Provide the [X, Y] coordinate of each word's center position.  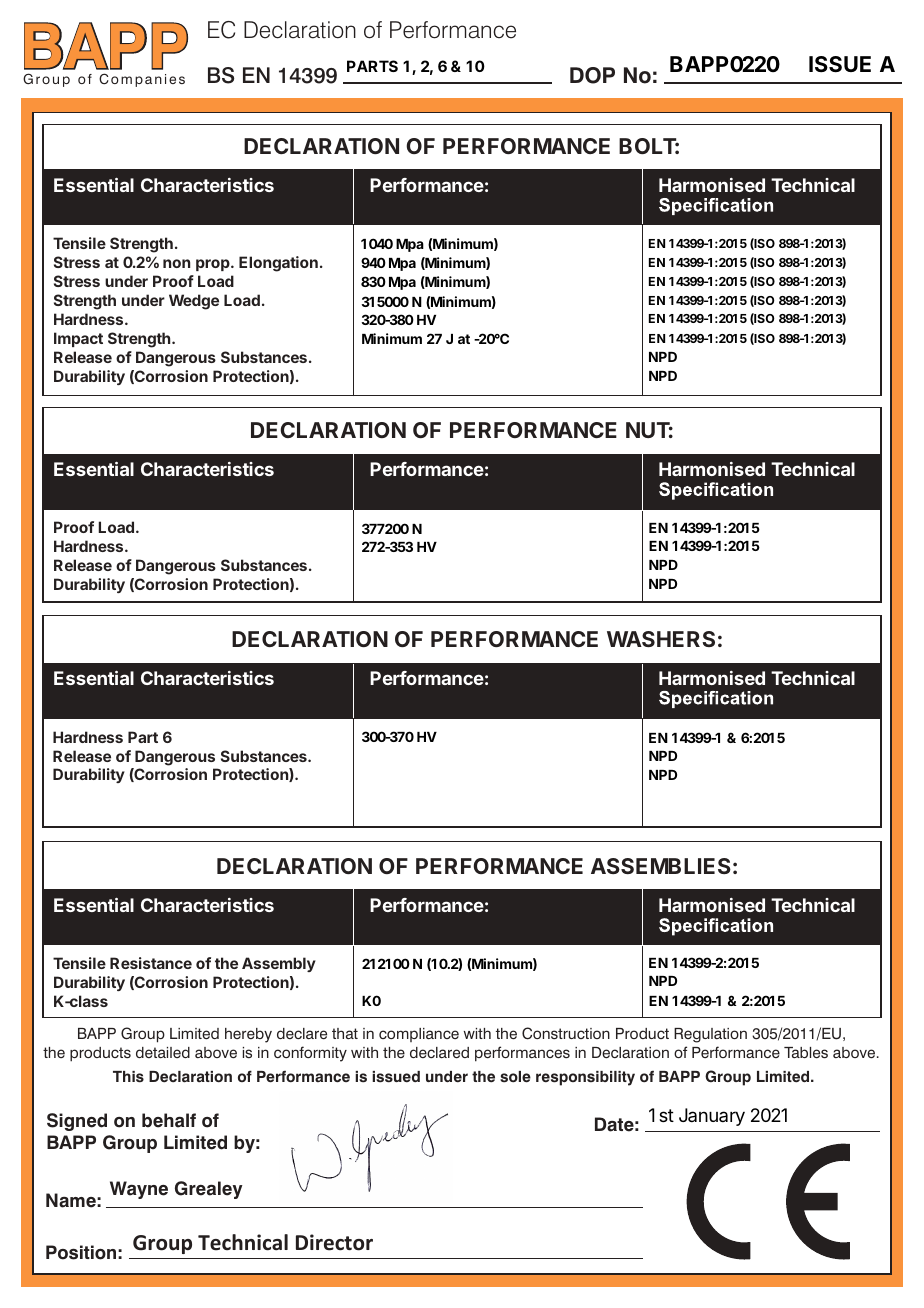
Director [334, 1242]
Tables [806, 1053]
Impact [78, 339]
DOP [592, 75]
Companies [142, 80]
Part [143, 737]
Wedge [194, 302]
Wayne [139, 1190]
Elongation [278, 264]
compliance [419, 1035]
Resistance [151, 963]
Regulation [710, 1035]
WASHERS [661, 639]
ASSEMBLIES [661, 866]
